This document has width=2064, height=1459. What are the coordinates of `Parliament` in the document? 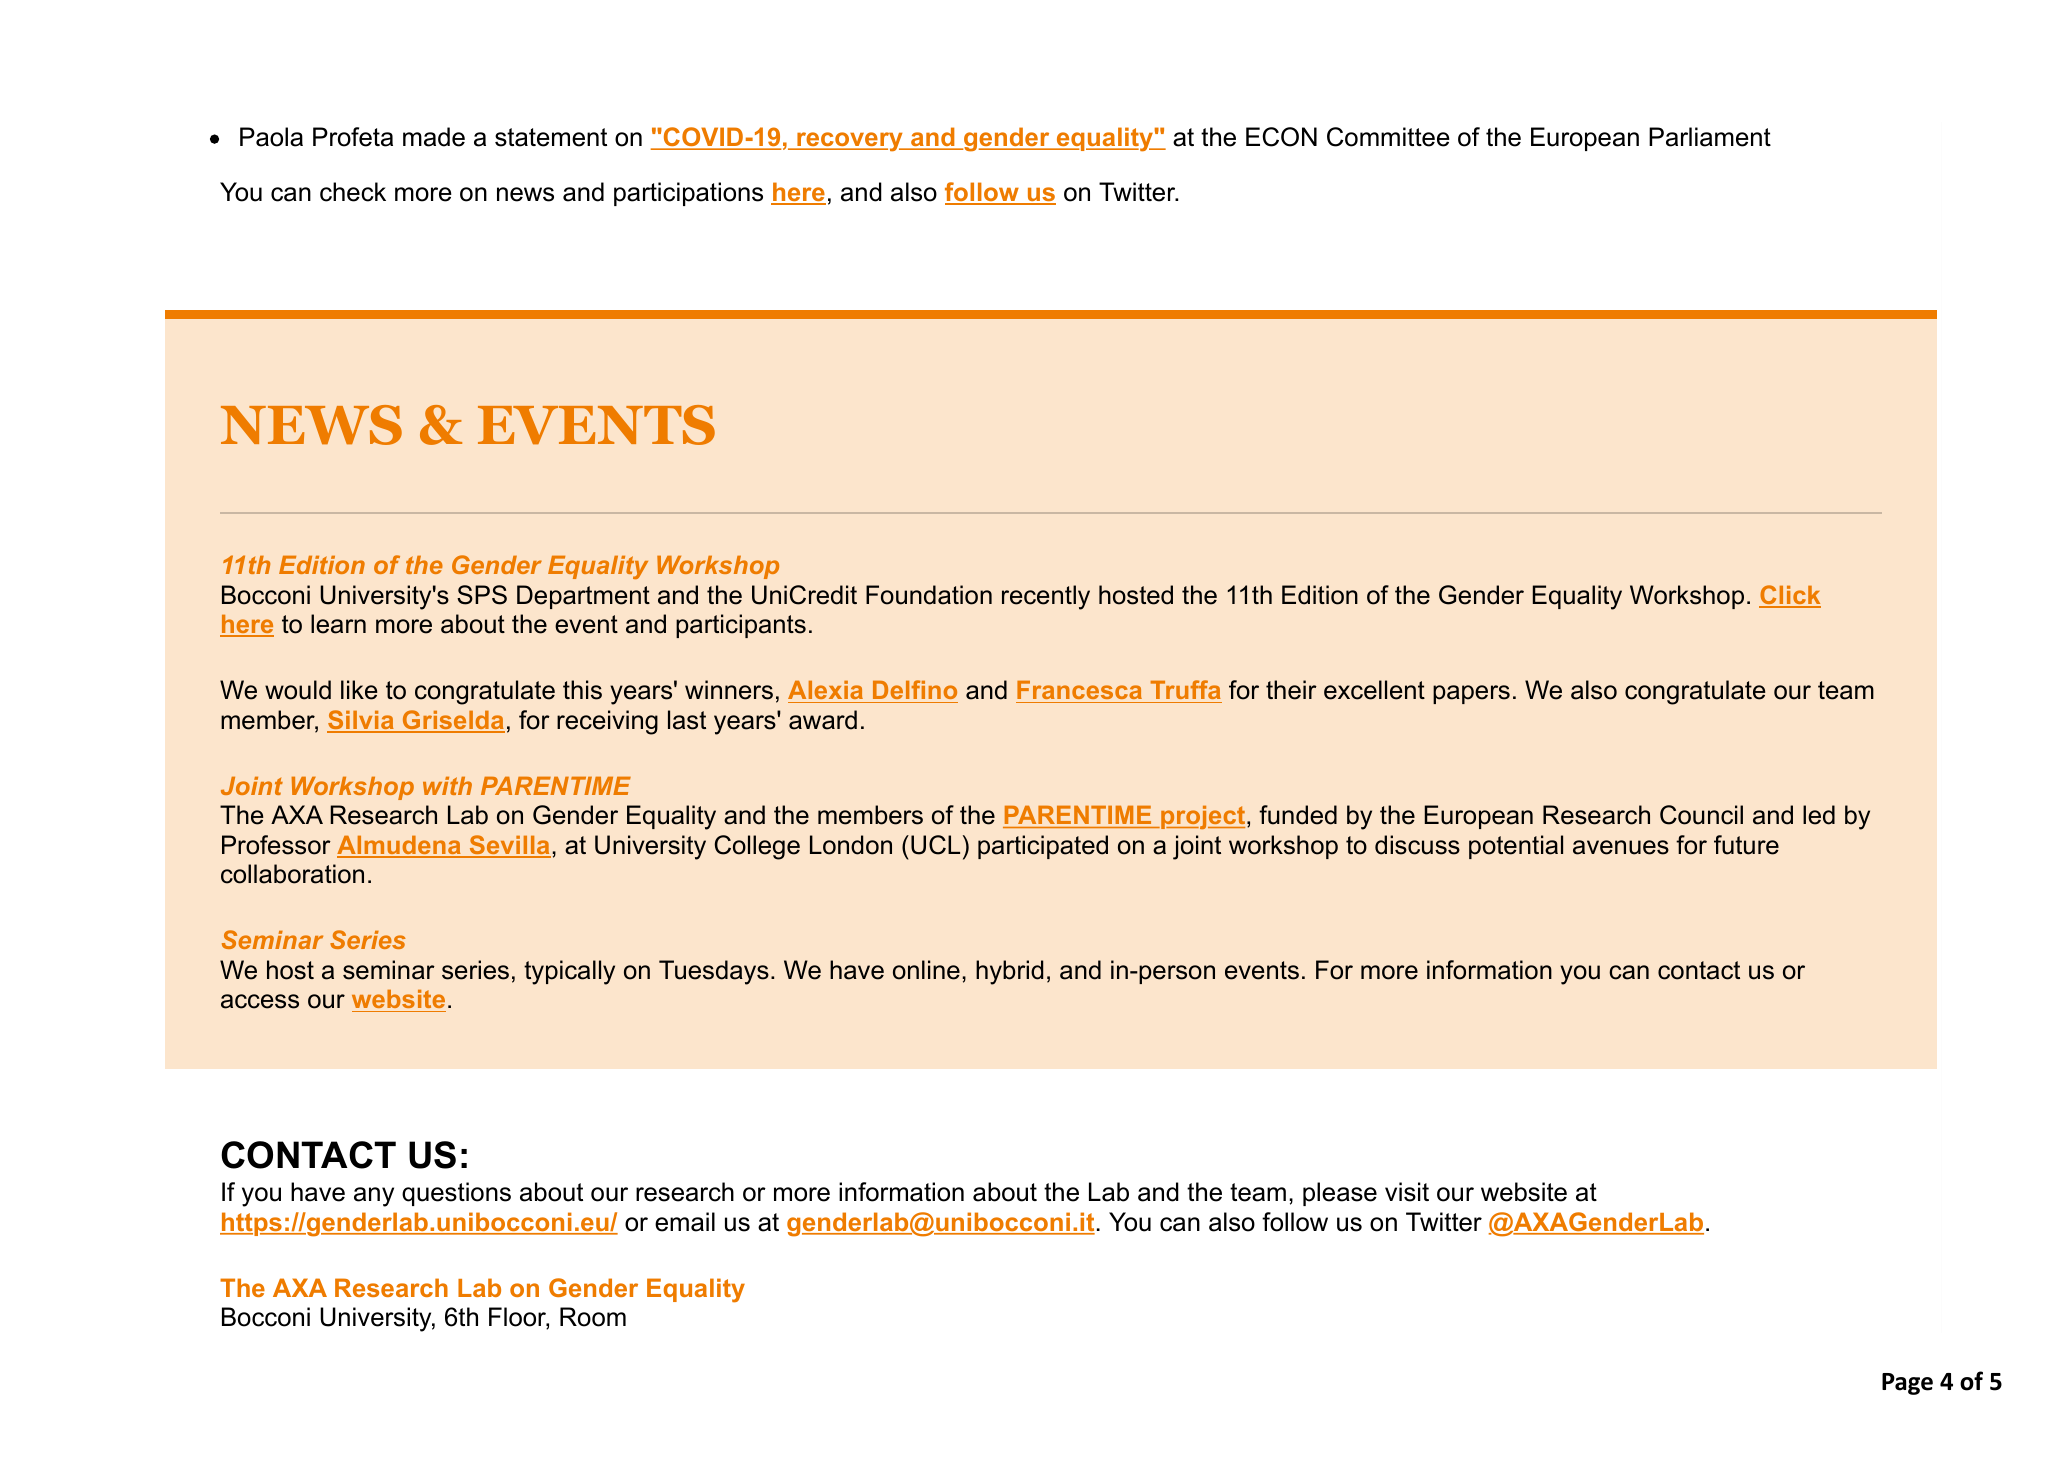 It's located at (1710, 137).
